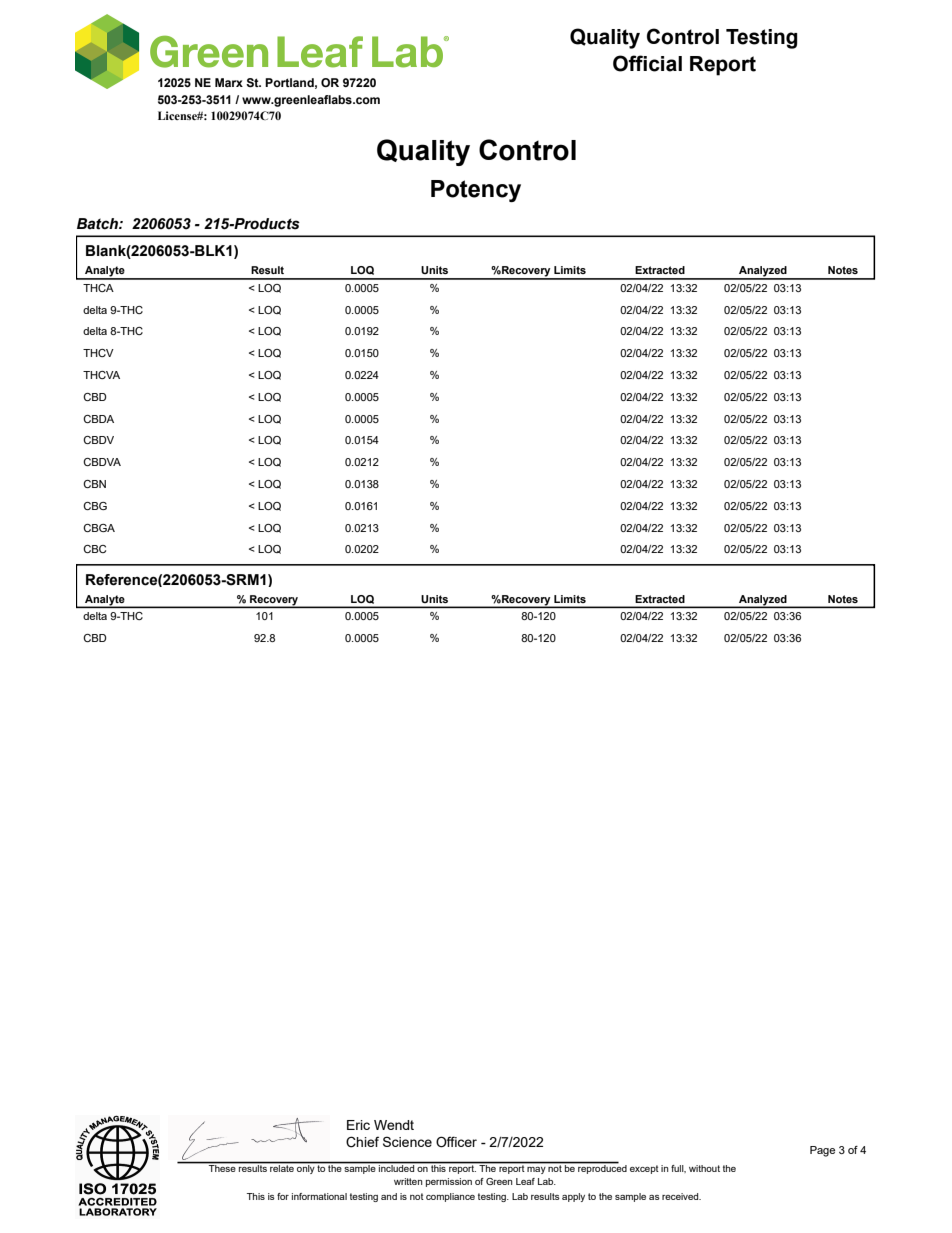  What do you see at coordinates (681, 1196) in the document?
I see `received` at bounding box center [681, 1196].
